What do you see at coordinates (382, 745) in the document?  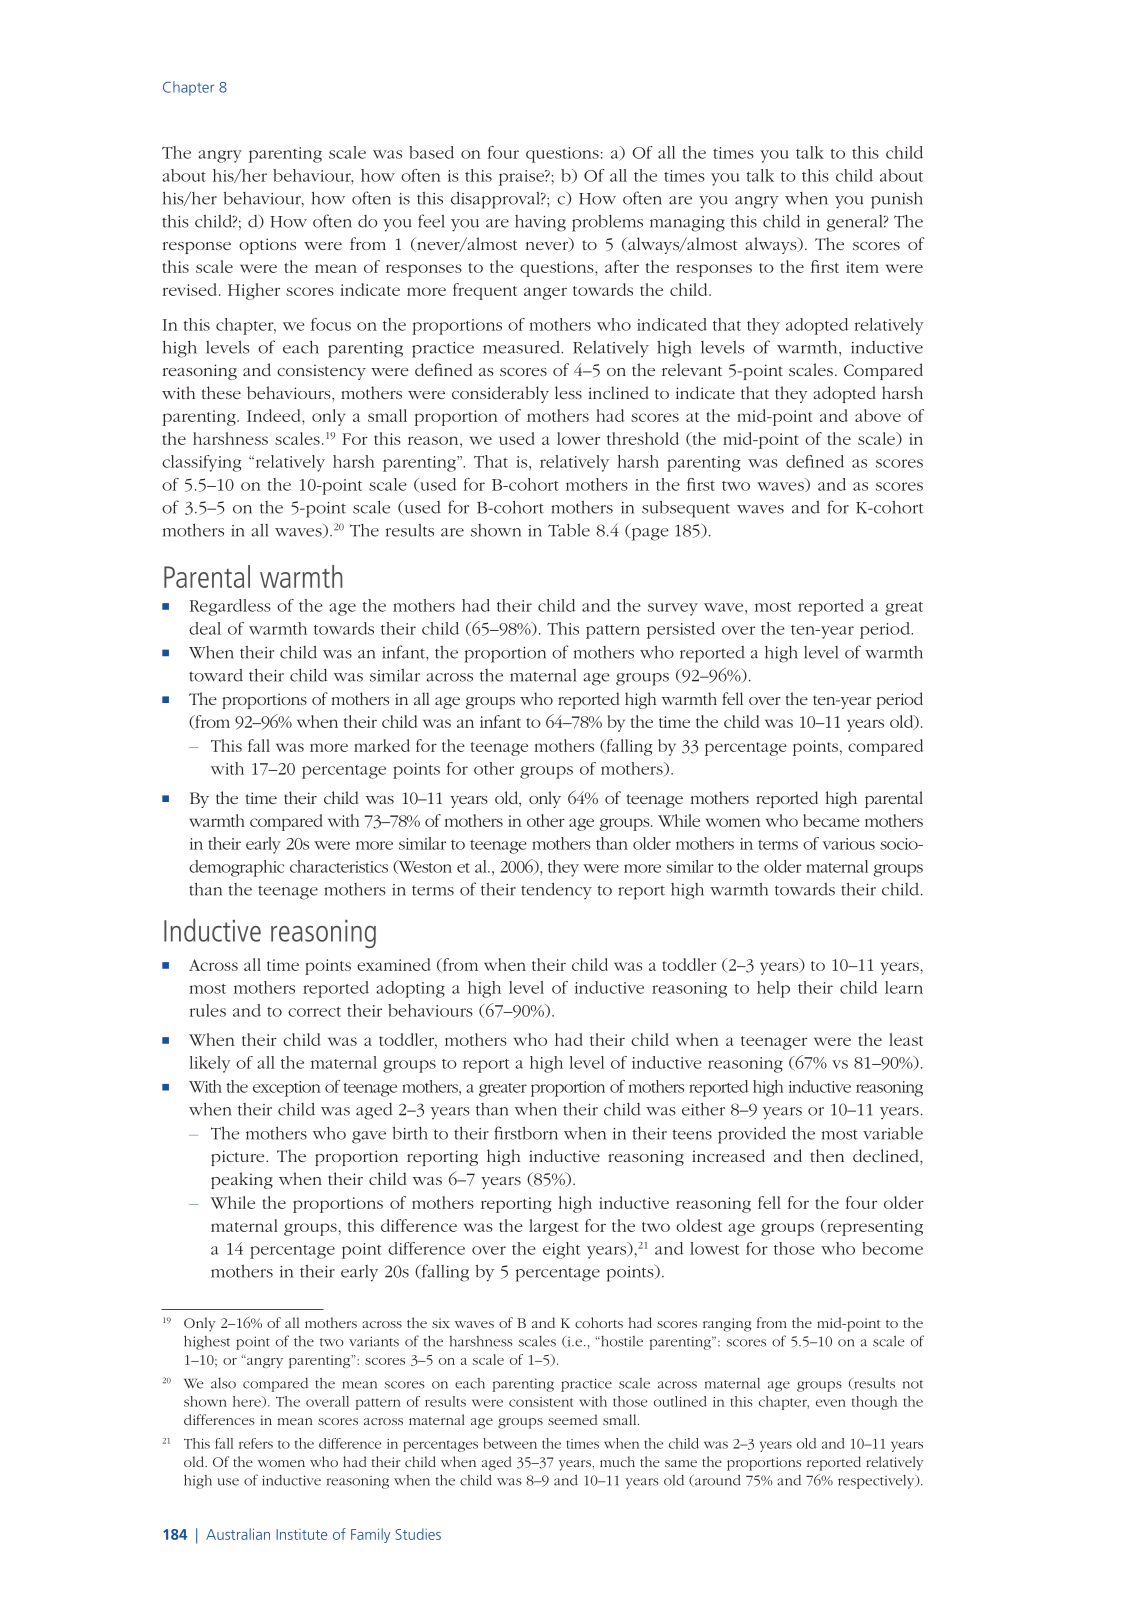 I see `marked` at bounding box center [382, 745].
